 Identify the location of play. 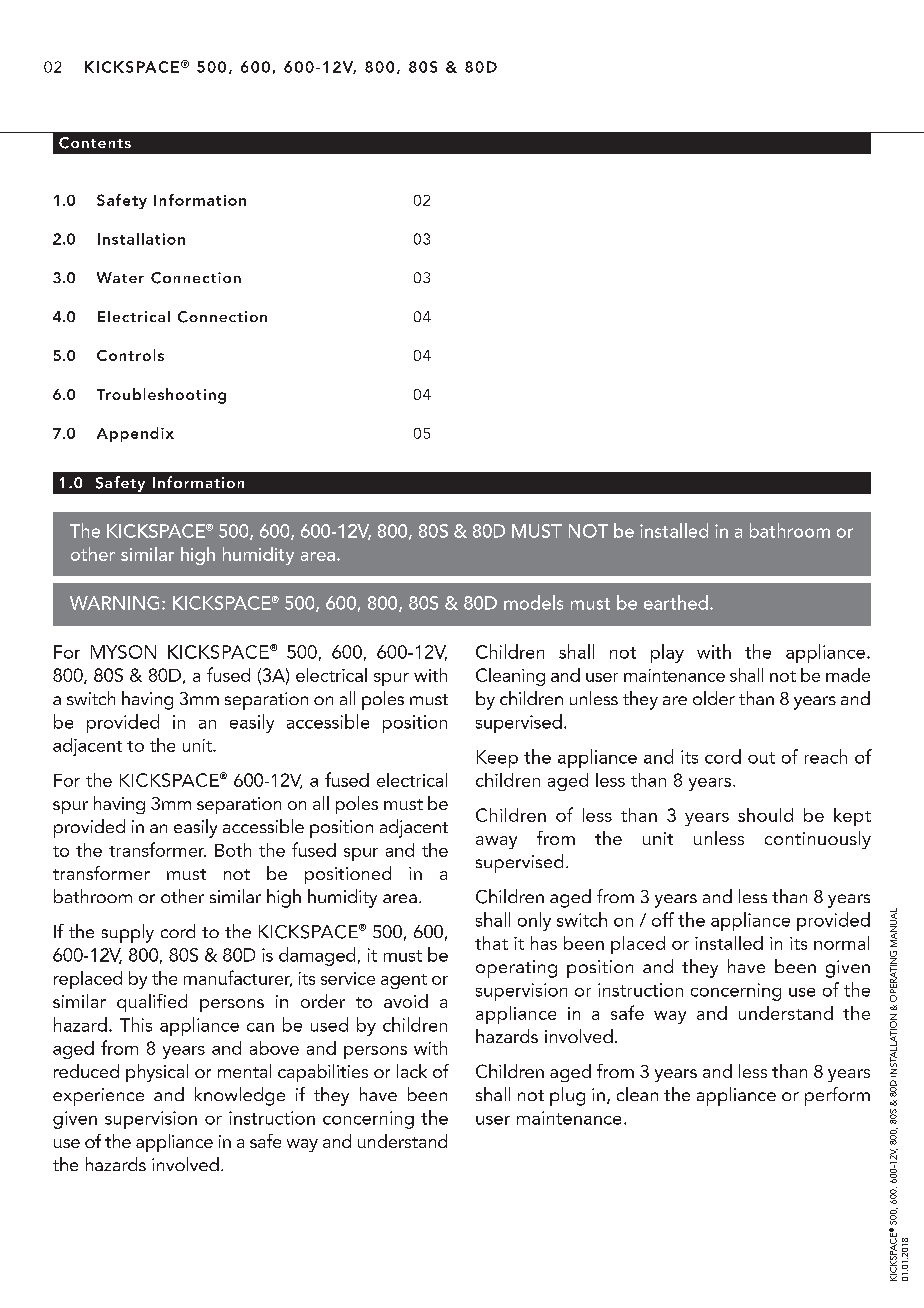
(667, 653).
